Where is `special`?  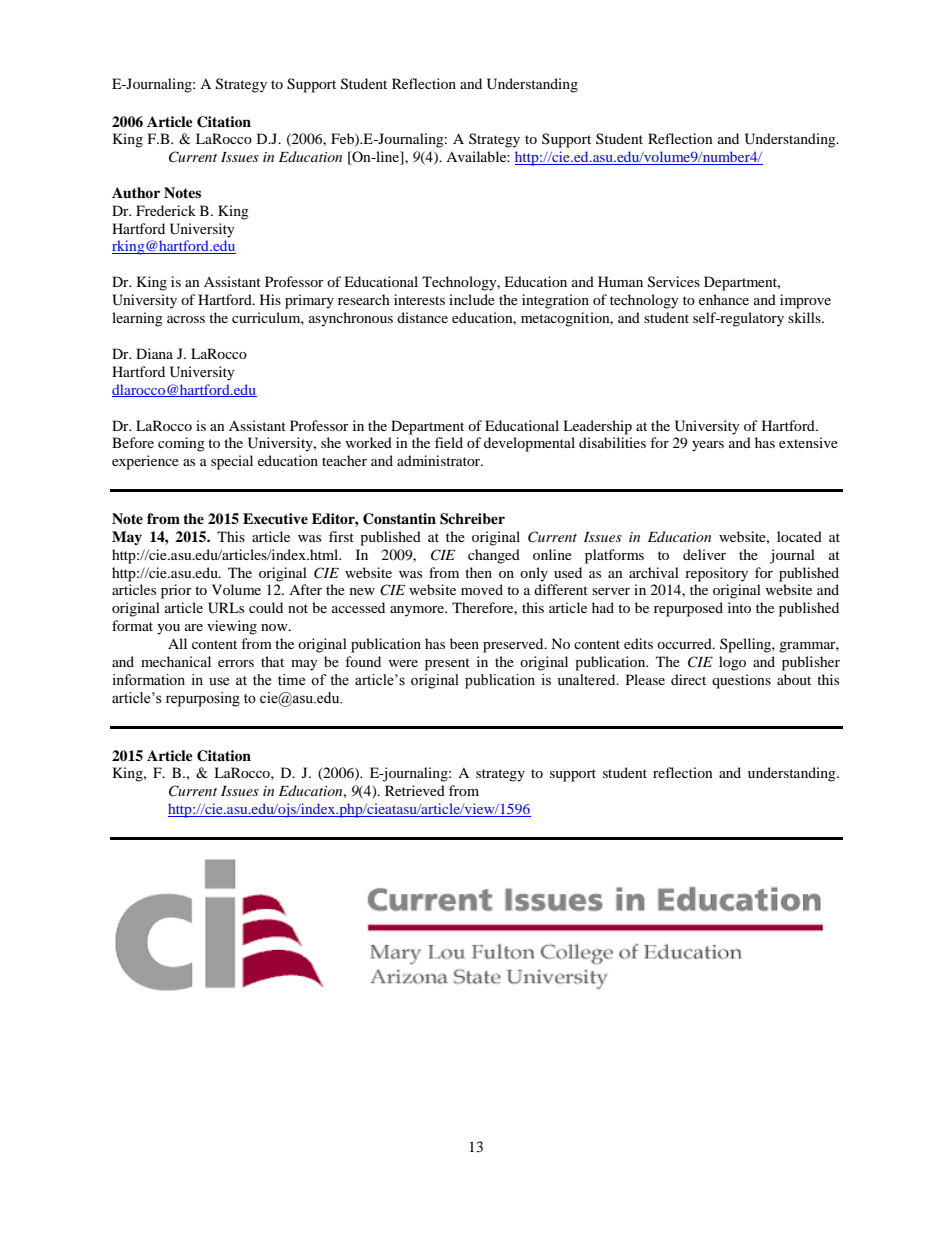 special is located at coordinates (232, 462).
